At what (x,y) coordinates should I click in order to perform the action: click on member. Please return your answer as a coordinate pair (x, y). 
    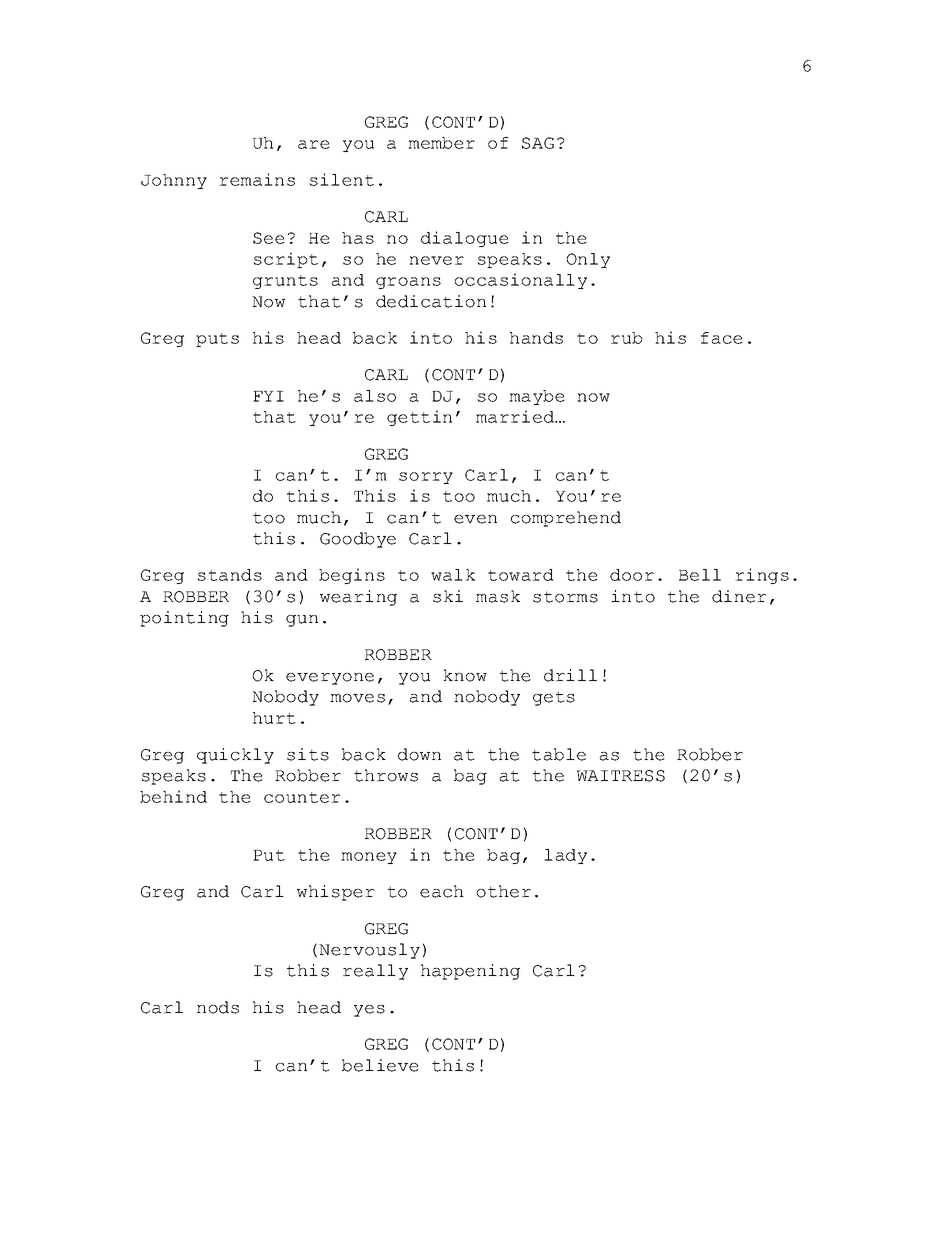
    Looking at the image, I should click on (441, 143).
